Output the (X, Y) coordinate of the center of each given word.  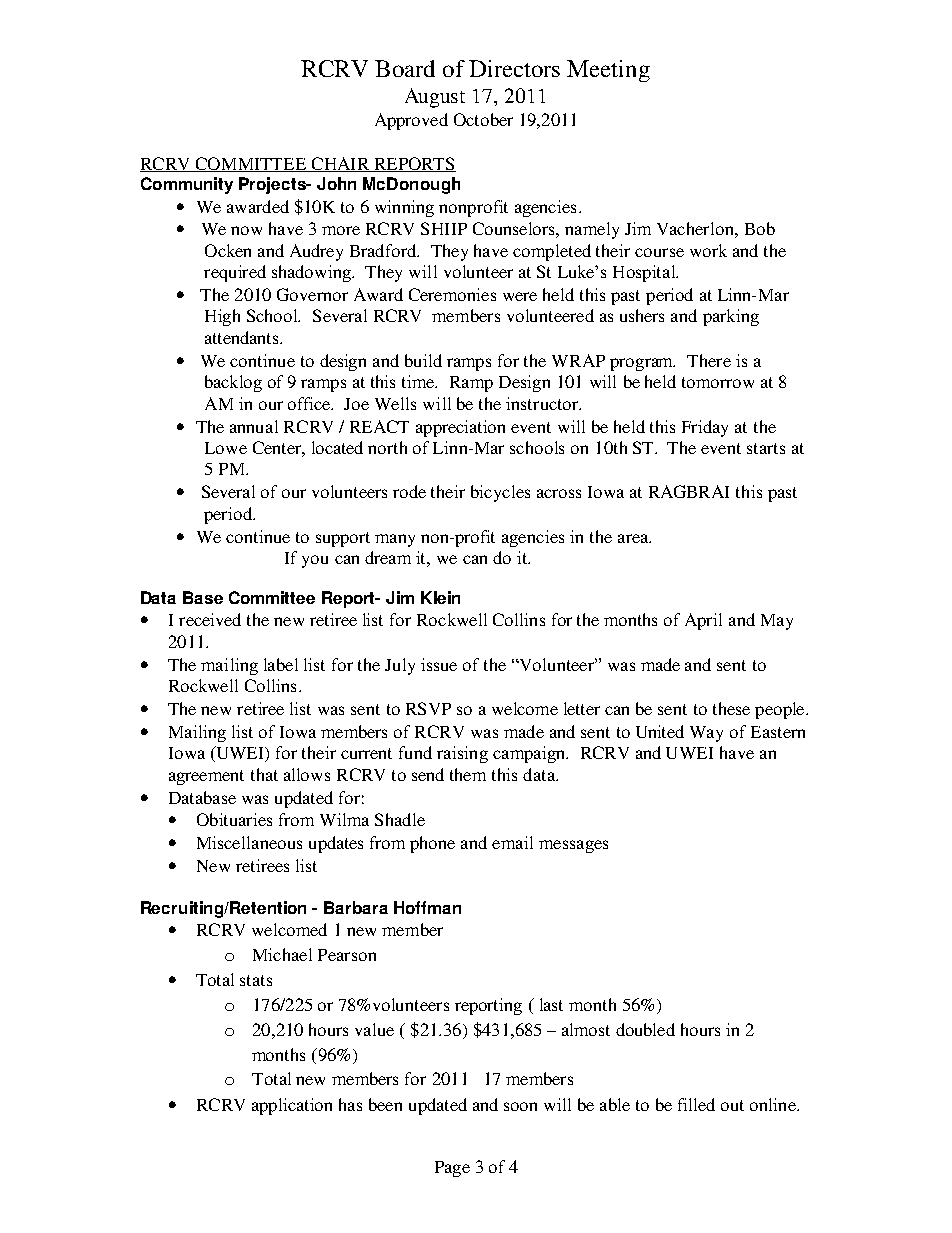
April (703, 621)
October (483, 119)
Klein (440, 597)
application (292, 1106)
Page (452, 1169)
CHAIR (340, 164)
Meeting (608, 71)
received (210, 619)
